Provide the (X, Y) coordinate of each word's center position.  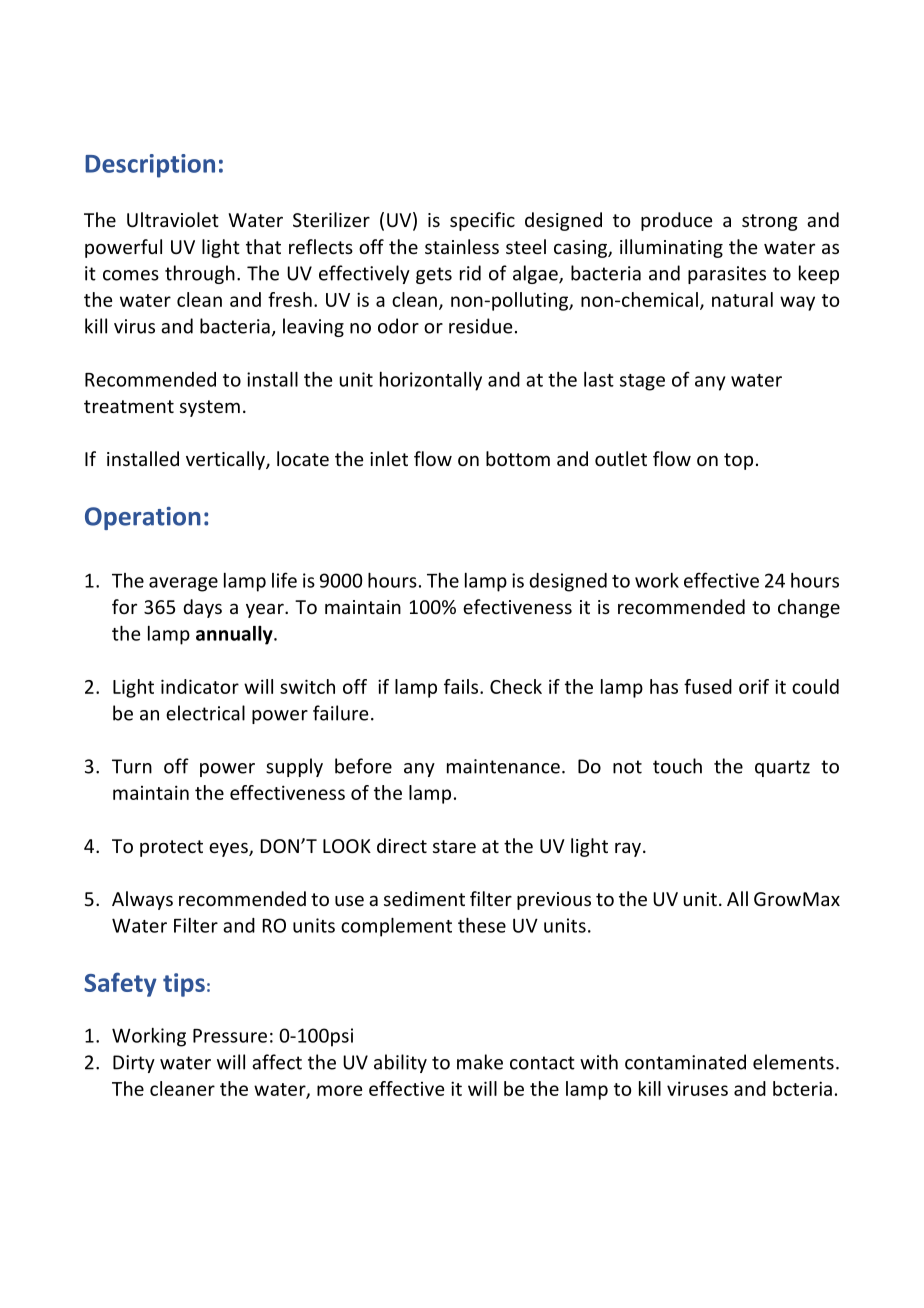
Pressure (230, 1036)
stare (454, 846)
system (210, 408)
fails (462, 686)
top (738, 461)
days (202, 608)
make (480, 1062)
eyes (229, 849)
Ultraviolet (173, 219)
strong (770, 222)
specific (482, 221)
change (809, 608)
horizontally (431, 381)
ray (629, 849)
